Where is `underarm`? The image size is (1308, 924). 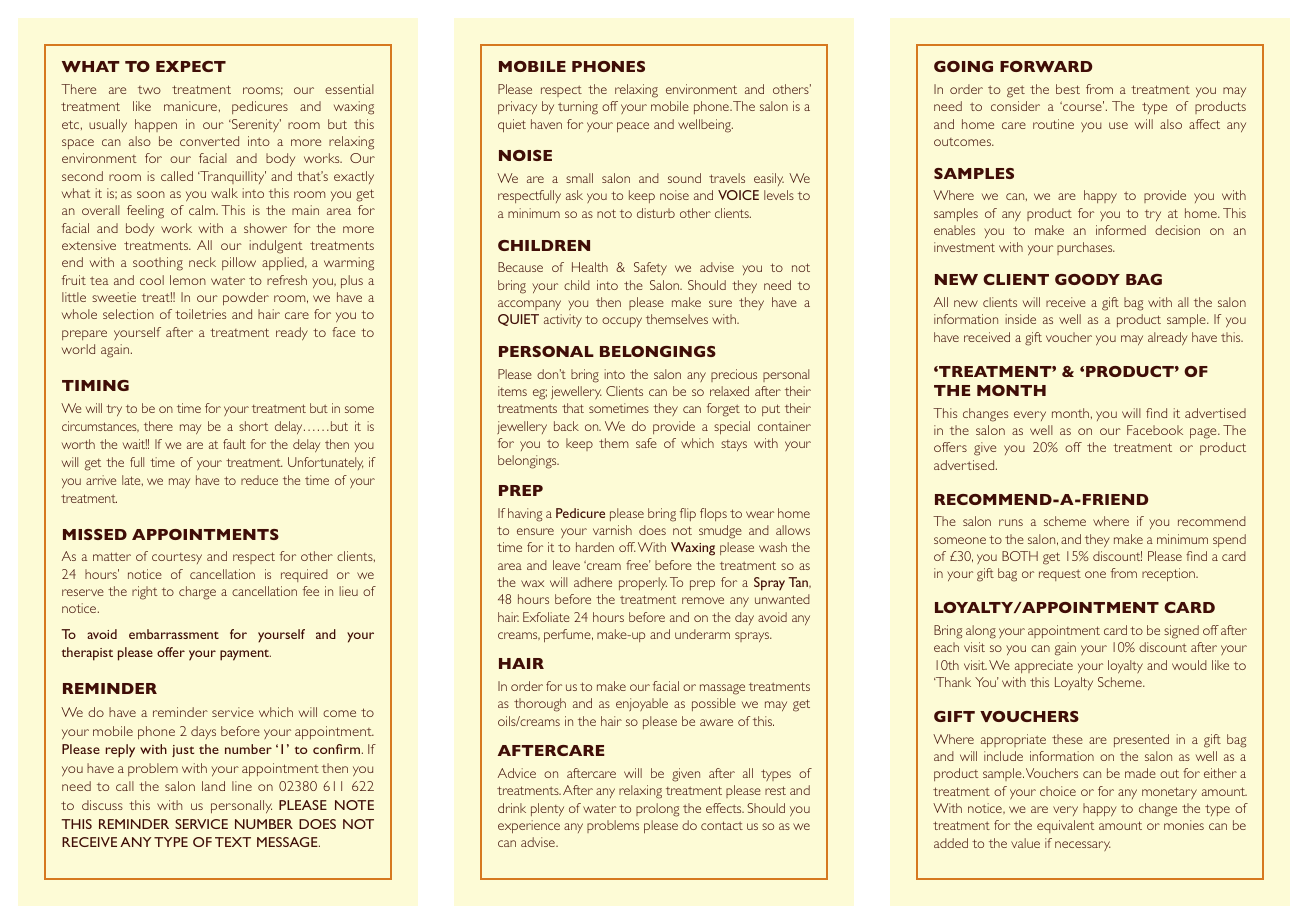 underarm is located at coordinates (702, 634).
